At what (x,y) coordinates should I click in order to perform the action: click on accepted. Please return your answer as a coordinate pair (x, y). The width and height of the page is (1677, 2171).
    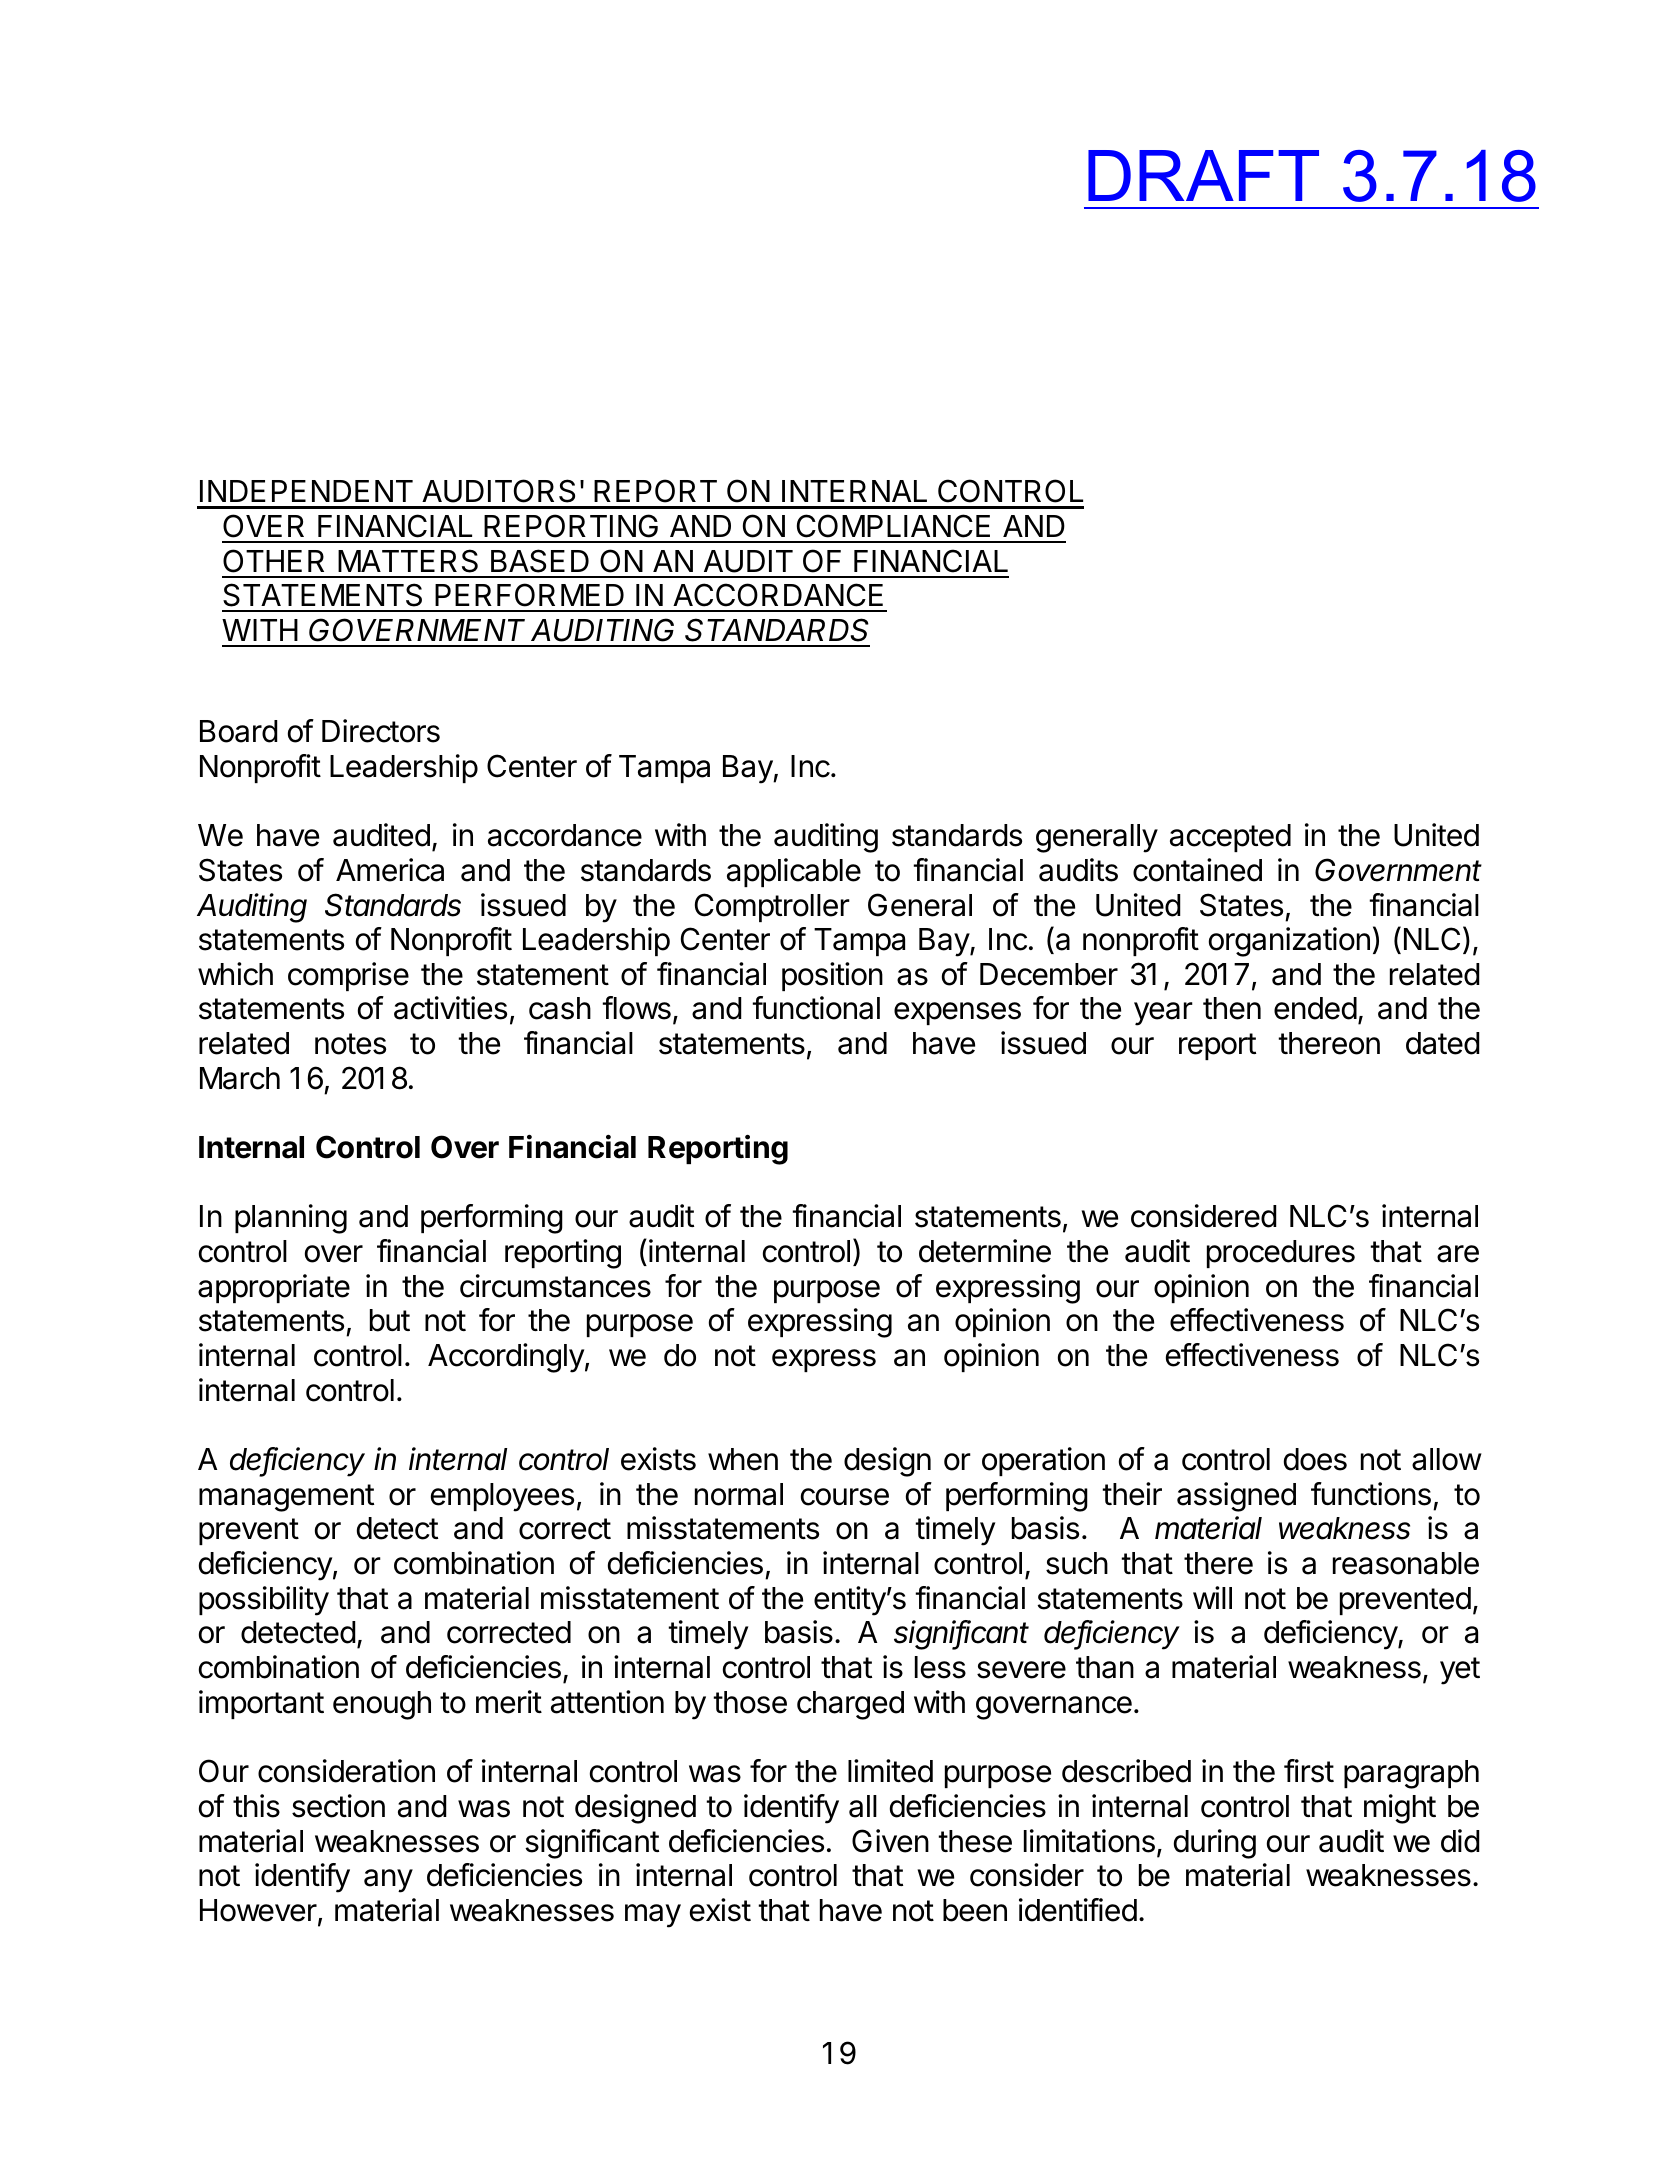
    Looking at the image, I should click on (1230, 838).
